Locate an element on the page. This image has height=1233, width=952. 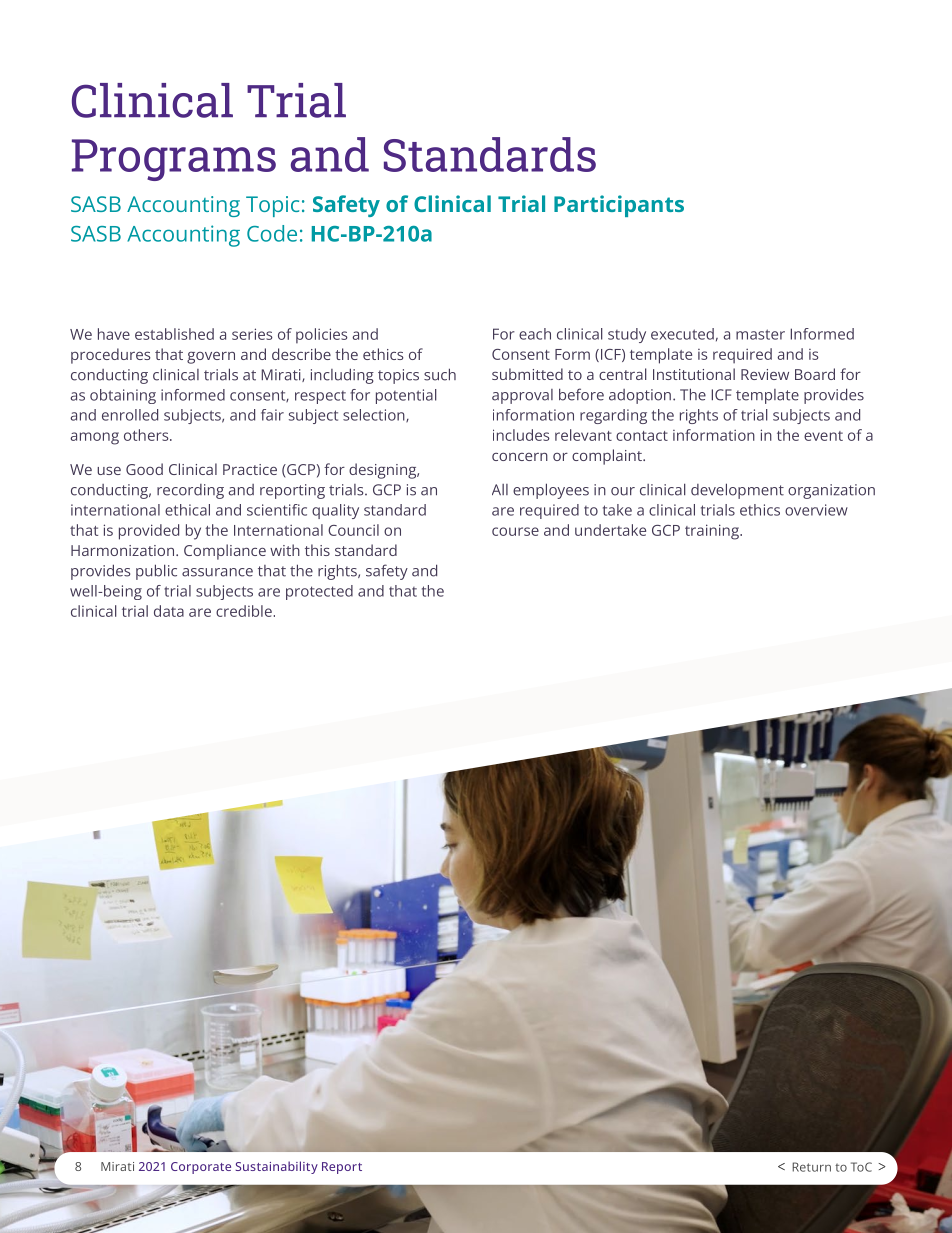
Programs is located at coordinates (174, 160).
